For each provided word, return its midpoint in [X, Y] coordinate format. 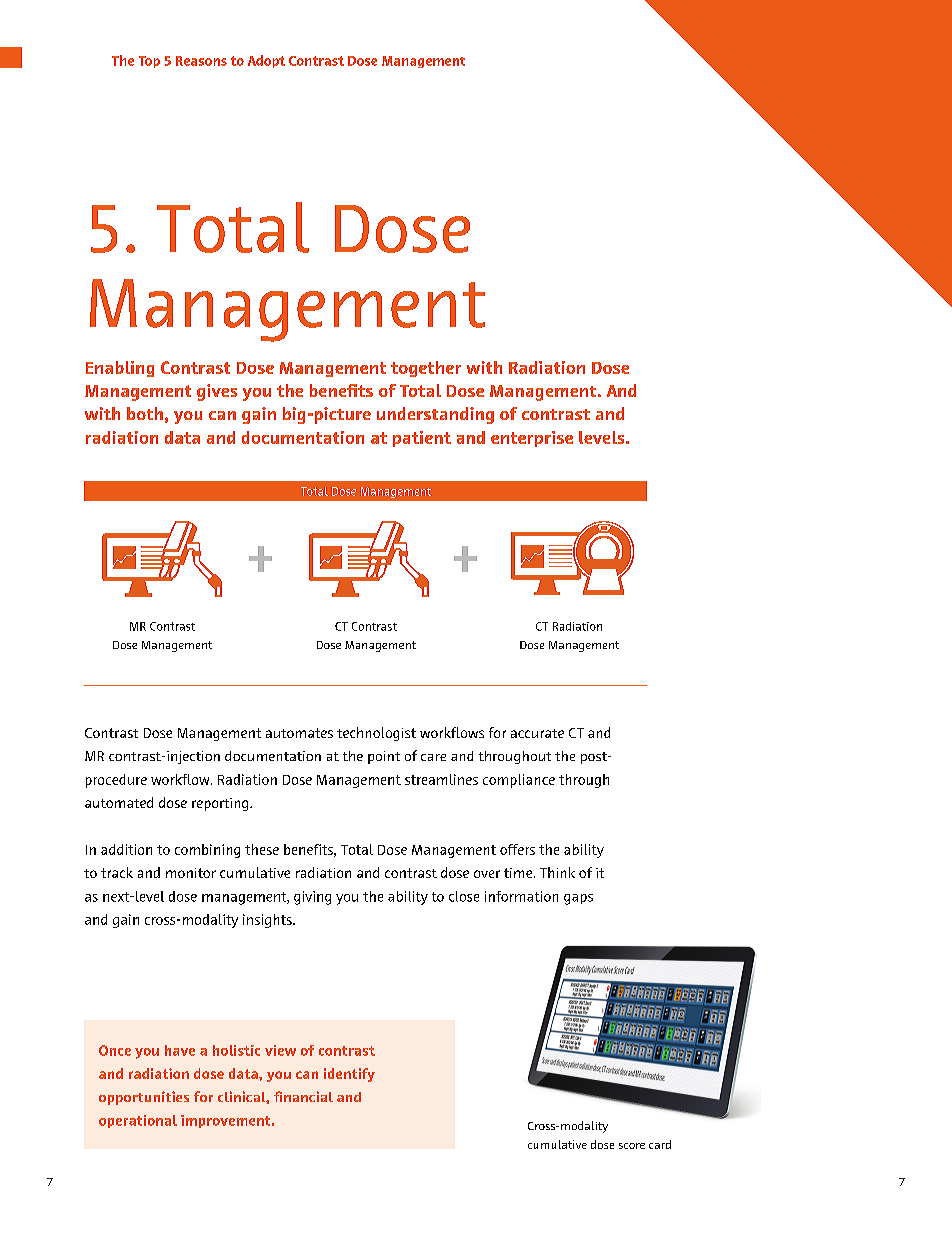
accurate [537, 733]
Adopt [266, 61]
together [426, 369]
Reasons [201, 61]
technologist [376, 734]
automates [299, 733]
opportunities [144, 1098]
